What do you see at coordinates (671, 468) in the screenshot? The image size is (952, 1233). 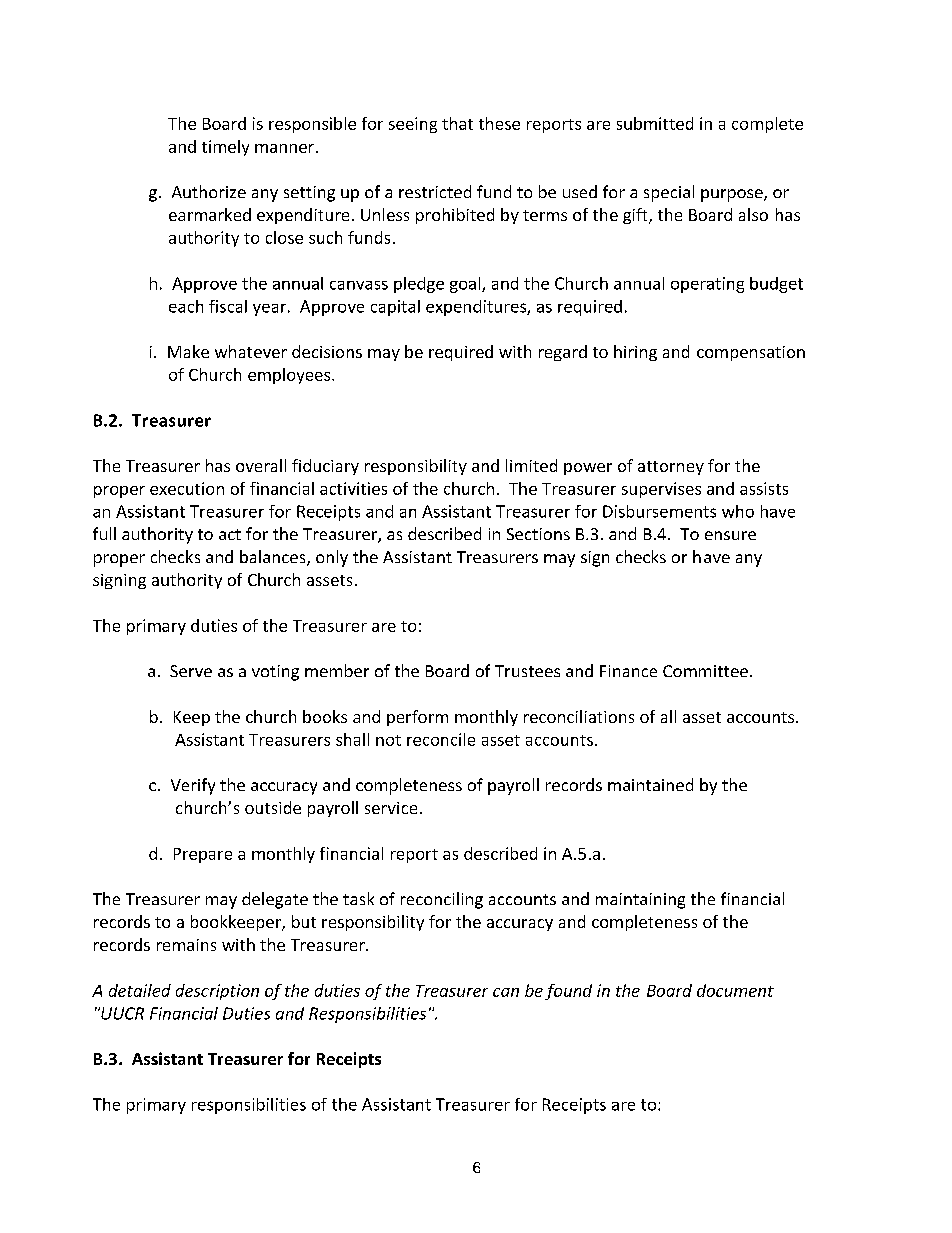 I see `attorney` at bounding box center [671, 468].
